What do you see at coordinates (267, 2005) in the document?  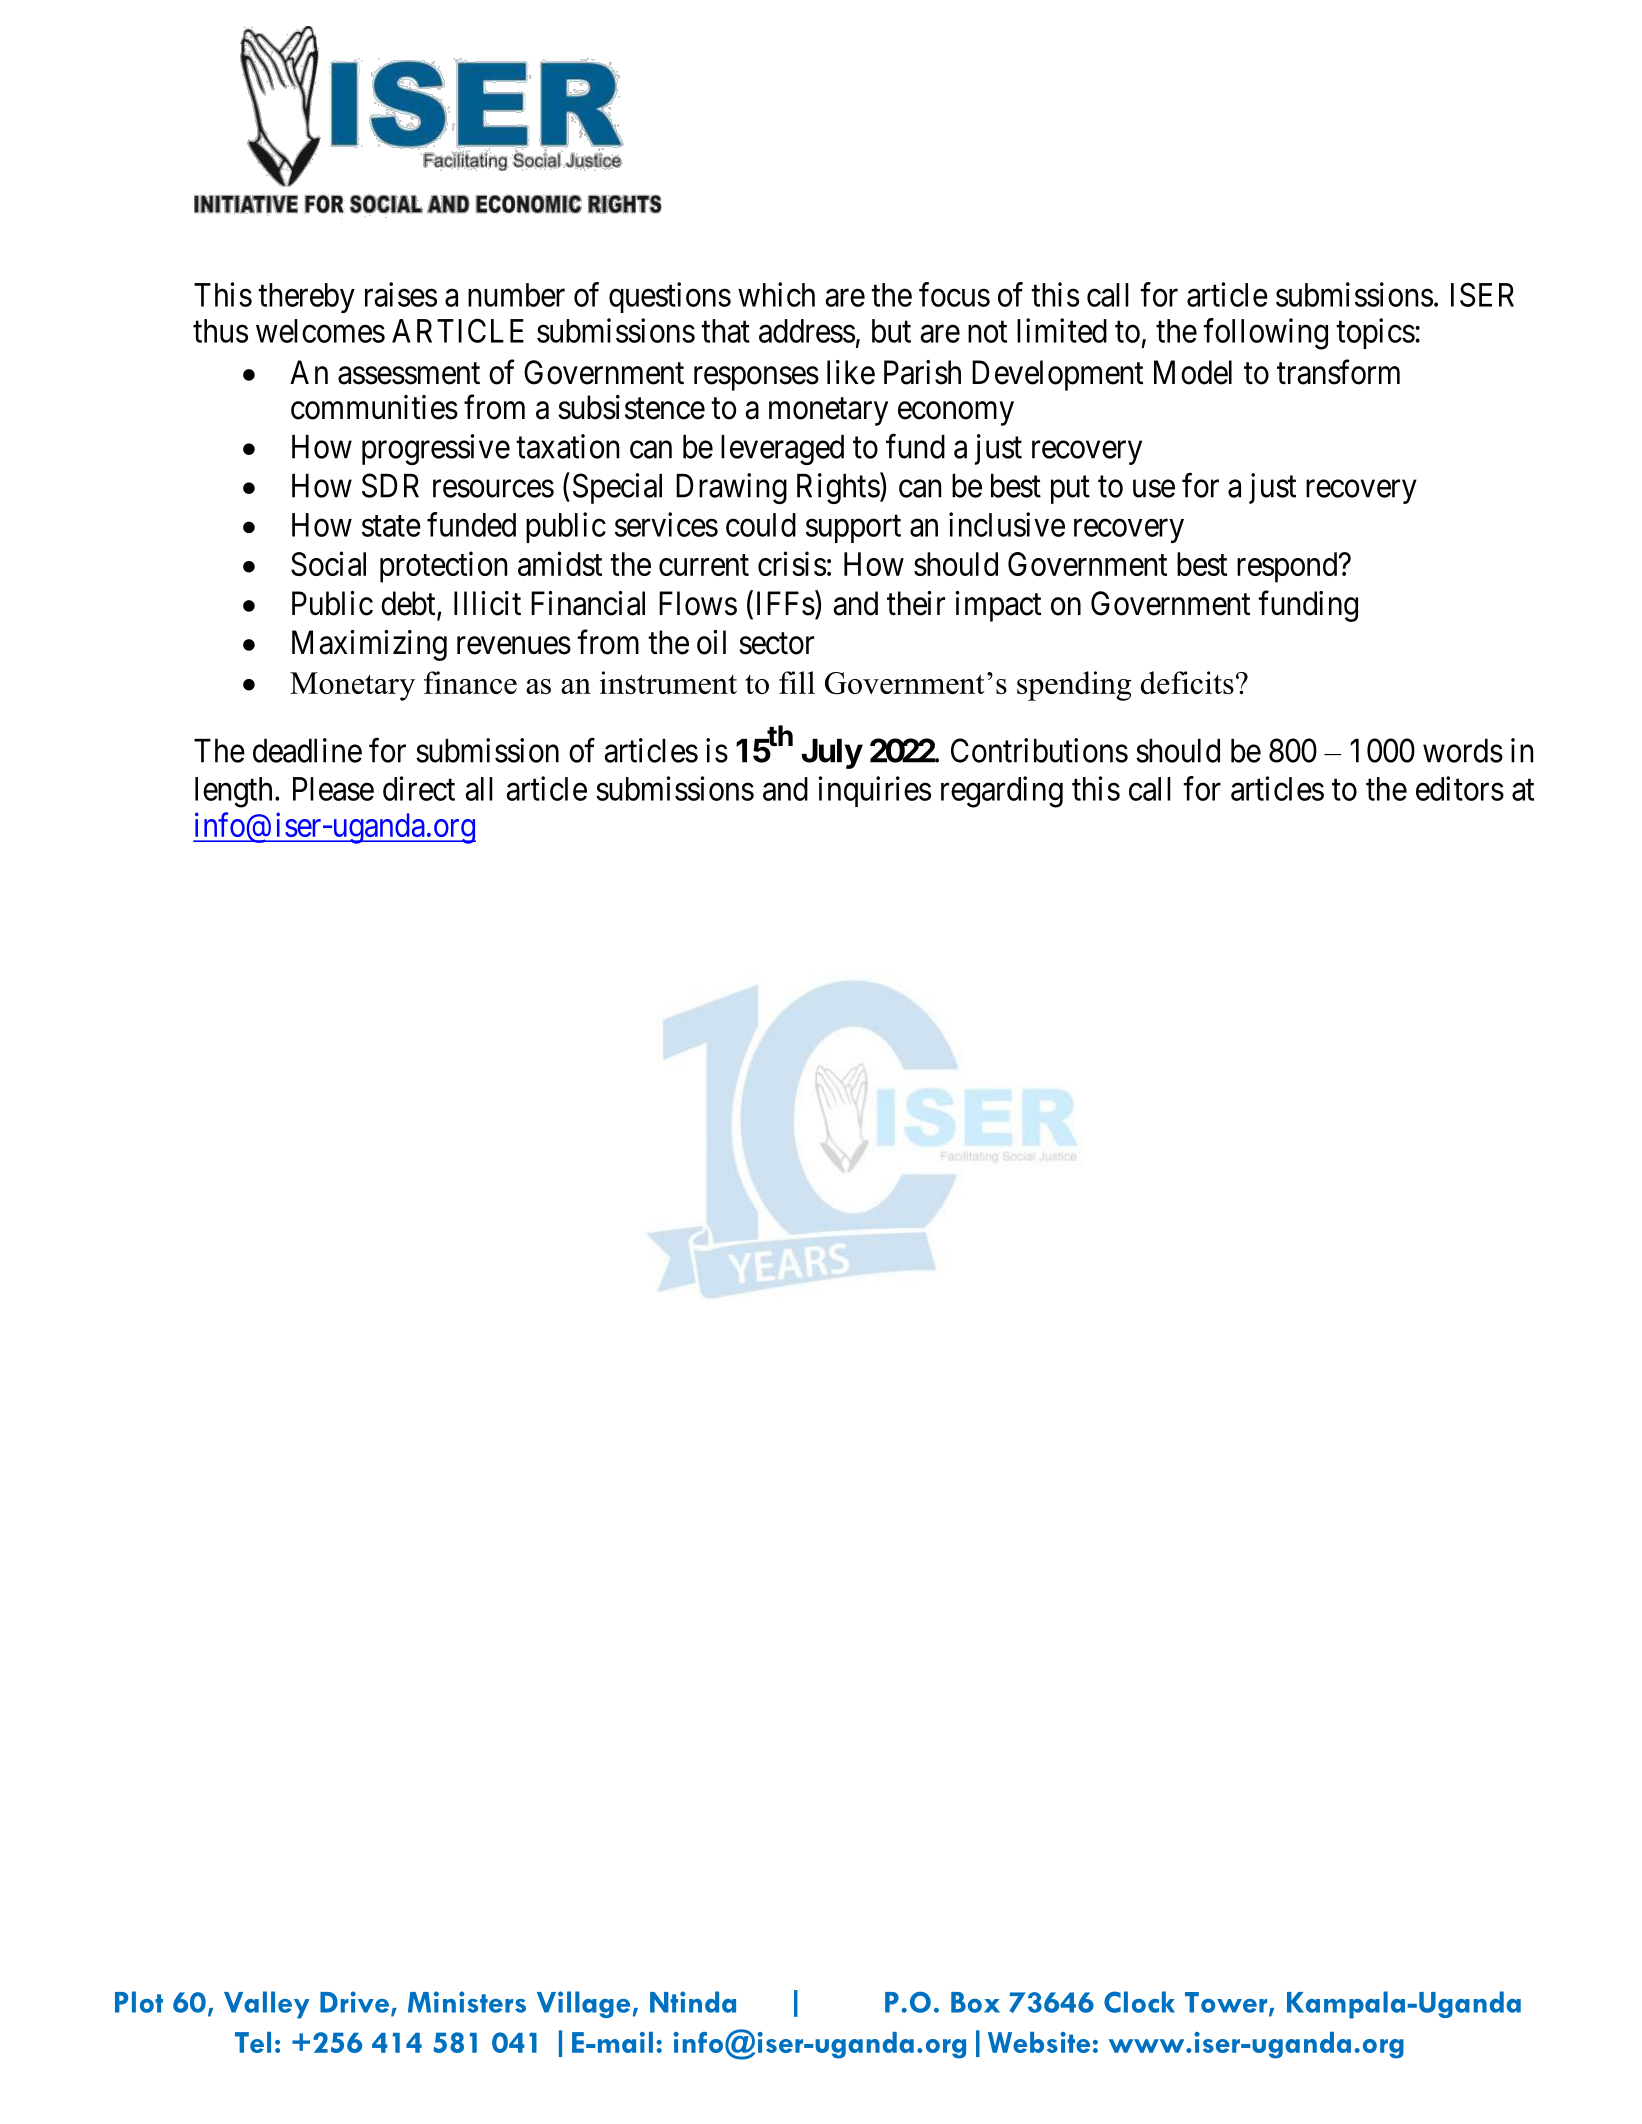 I see `Valley` at bounding box center [267, 2005].
